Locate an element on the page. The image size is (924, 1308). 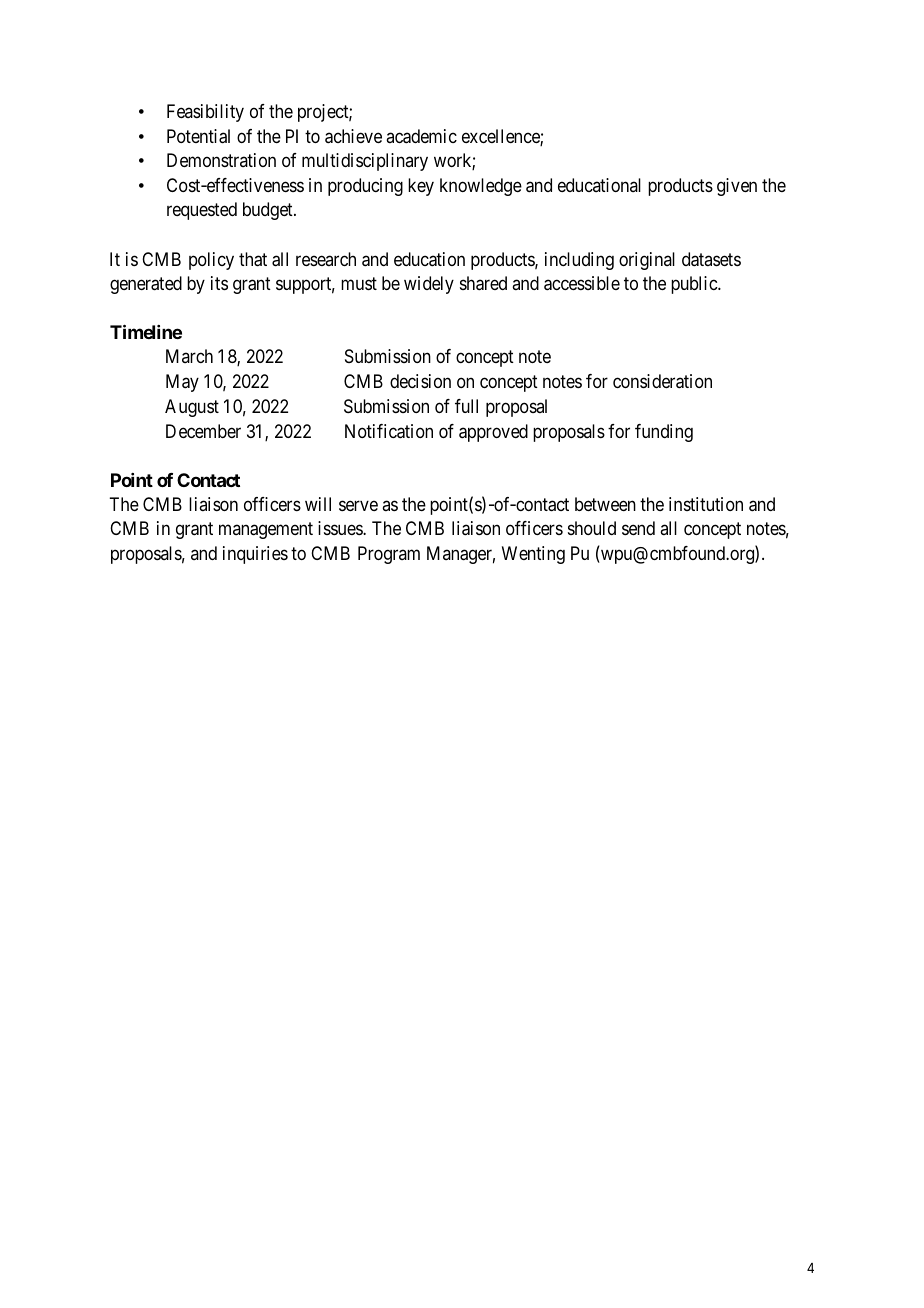
Program is located at coordinates (389, 555).
